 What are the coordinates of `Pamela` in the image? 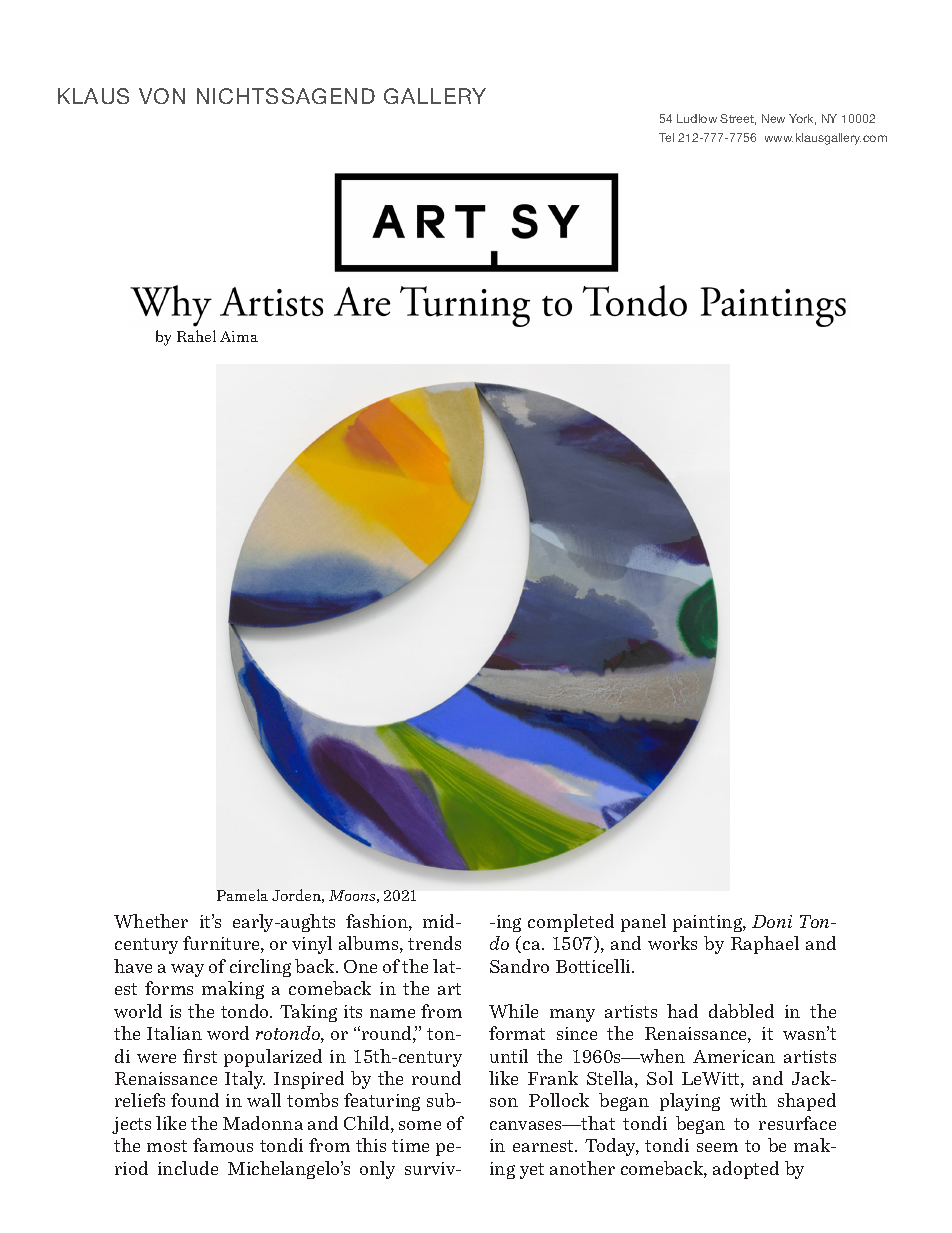 It's located at (242, 895).
